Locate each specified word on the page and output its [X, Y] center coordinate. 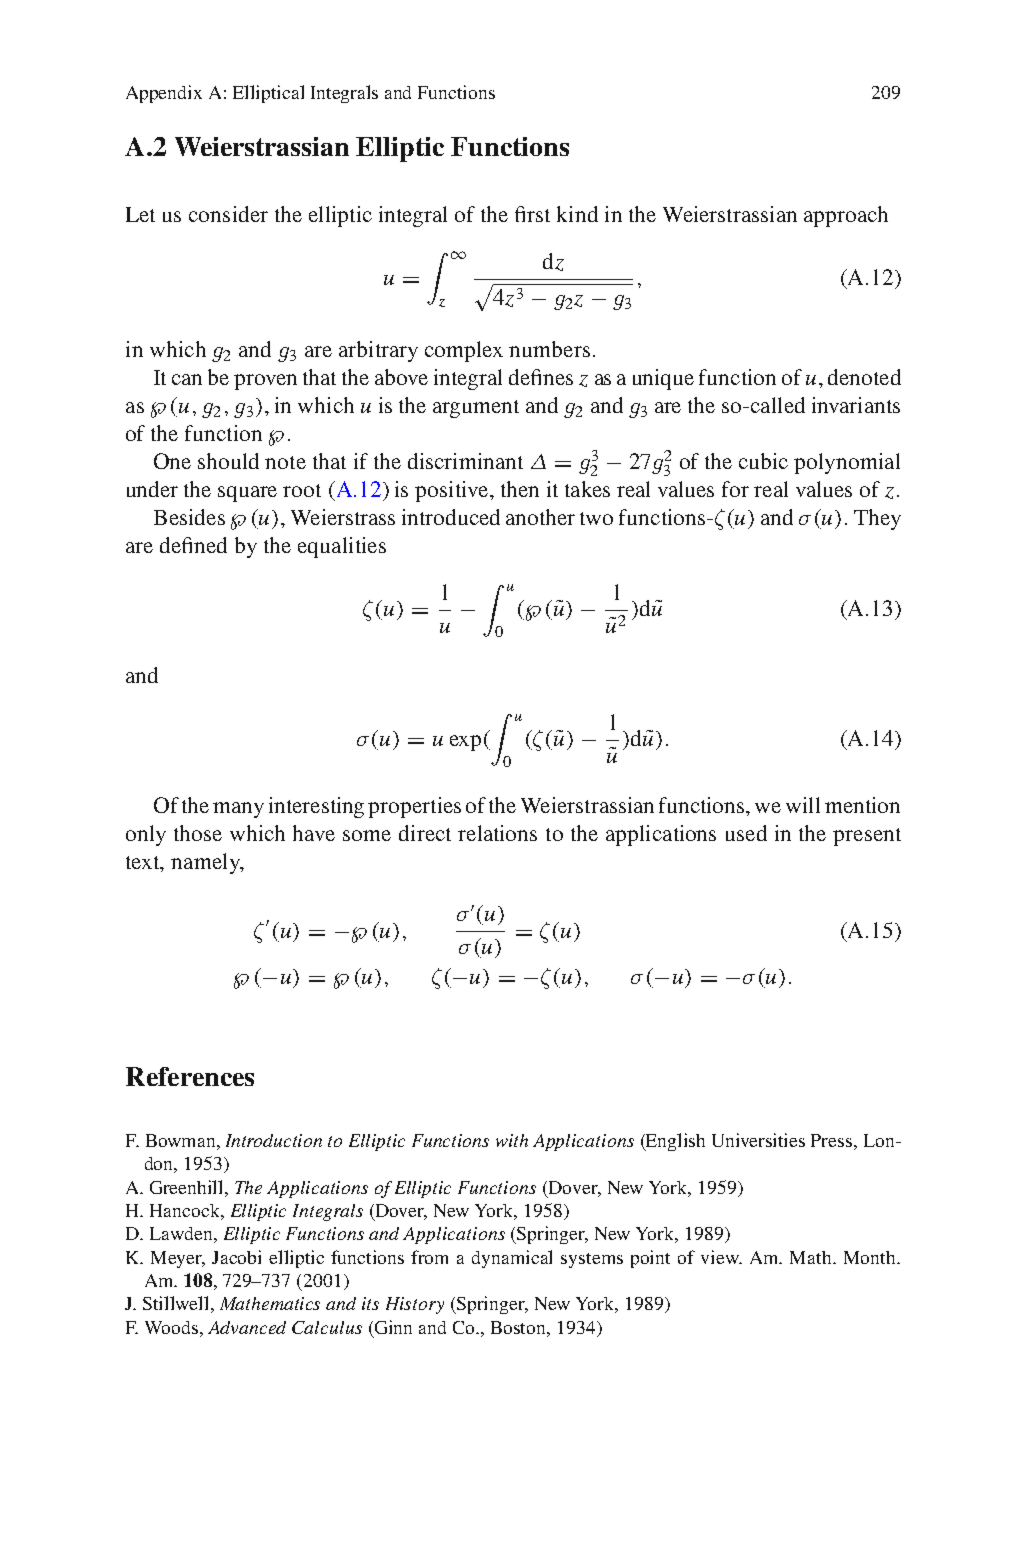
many [238, 810]
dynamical [512, 1259]
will [803, 805]
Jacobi [236, 1257]
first [532, 214]
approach [846, 216]
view [721, 1257]
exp [465, 743]
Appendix [164, 94]
